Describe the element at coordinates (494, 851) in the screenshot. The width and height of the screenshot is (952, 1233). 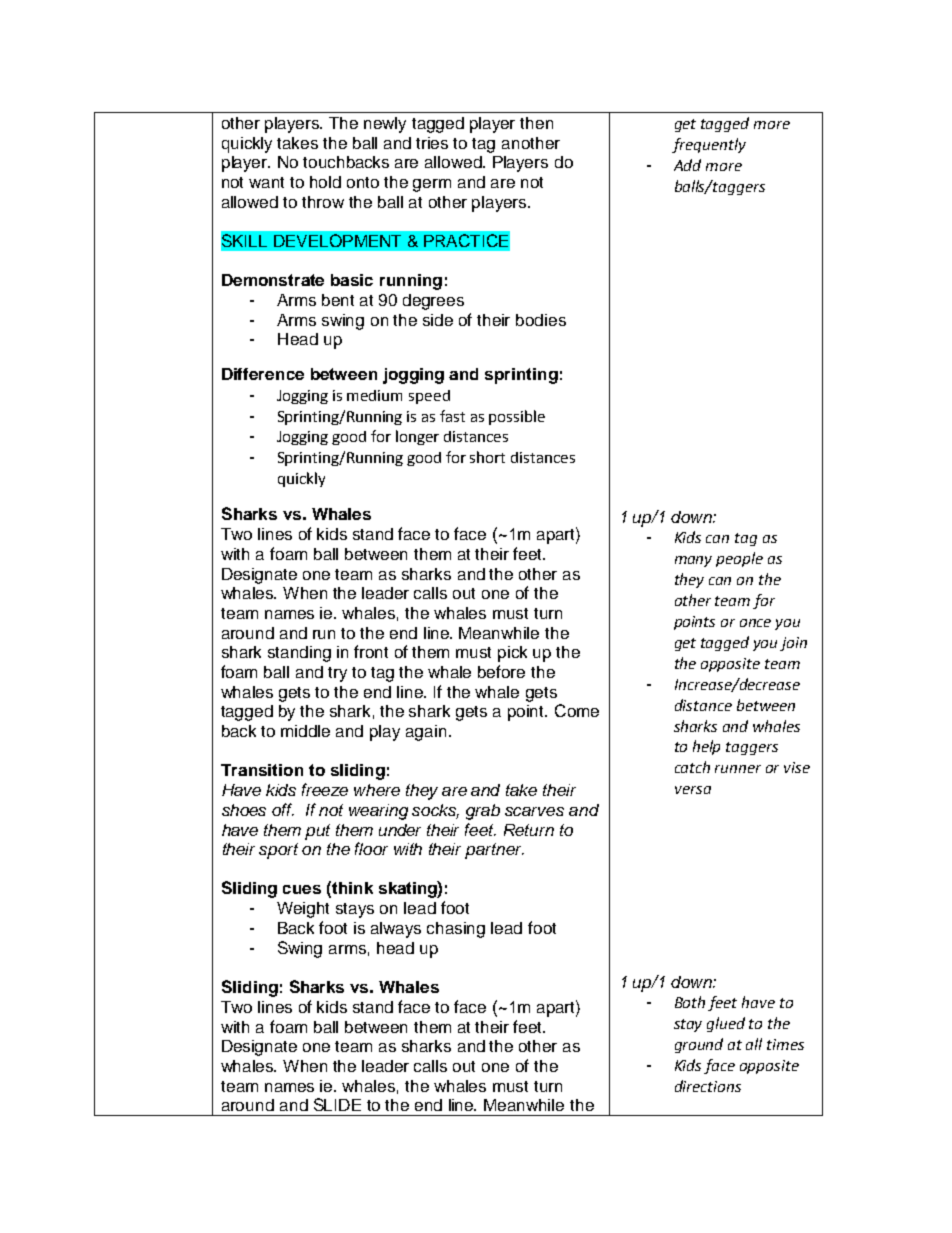
I see `partner` at that location.
